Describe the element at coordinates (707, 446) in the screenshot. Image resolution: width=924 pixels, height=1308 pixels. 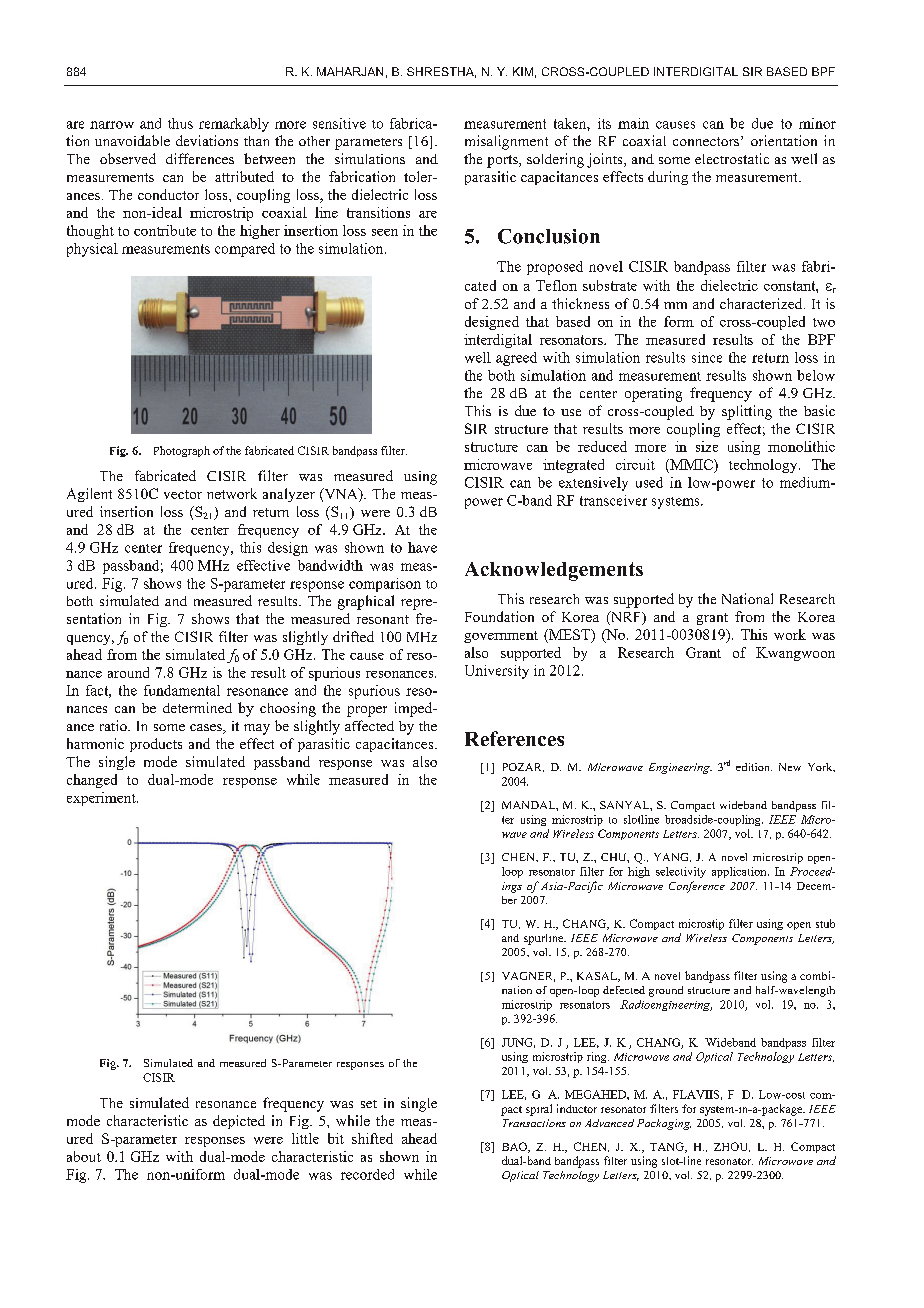
I see `size` at that location.
